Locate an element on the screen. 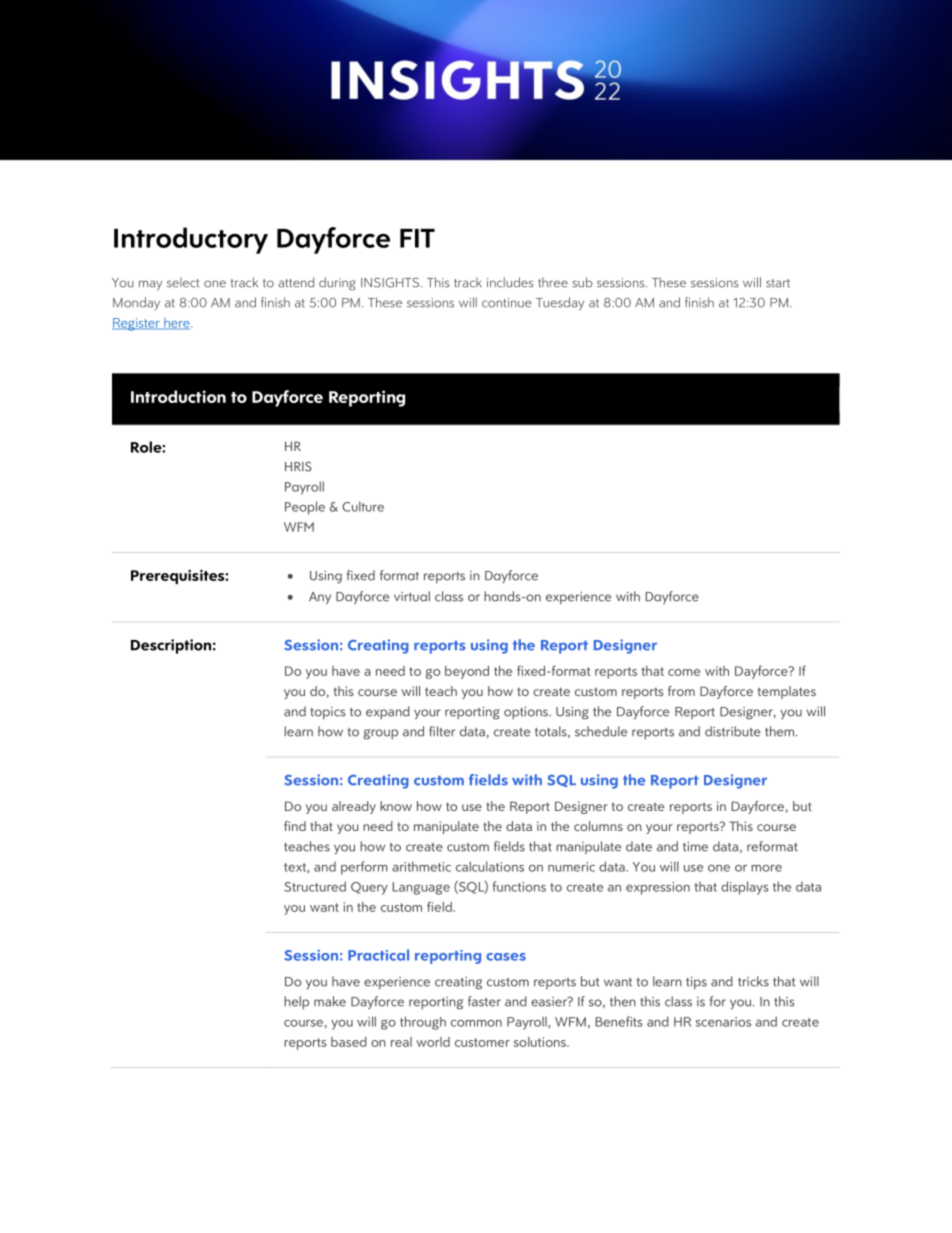 Image resolution: width=952 pixels, height=1233 pixels. select is located at coordinates (183, 282).
